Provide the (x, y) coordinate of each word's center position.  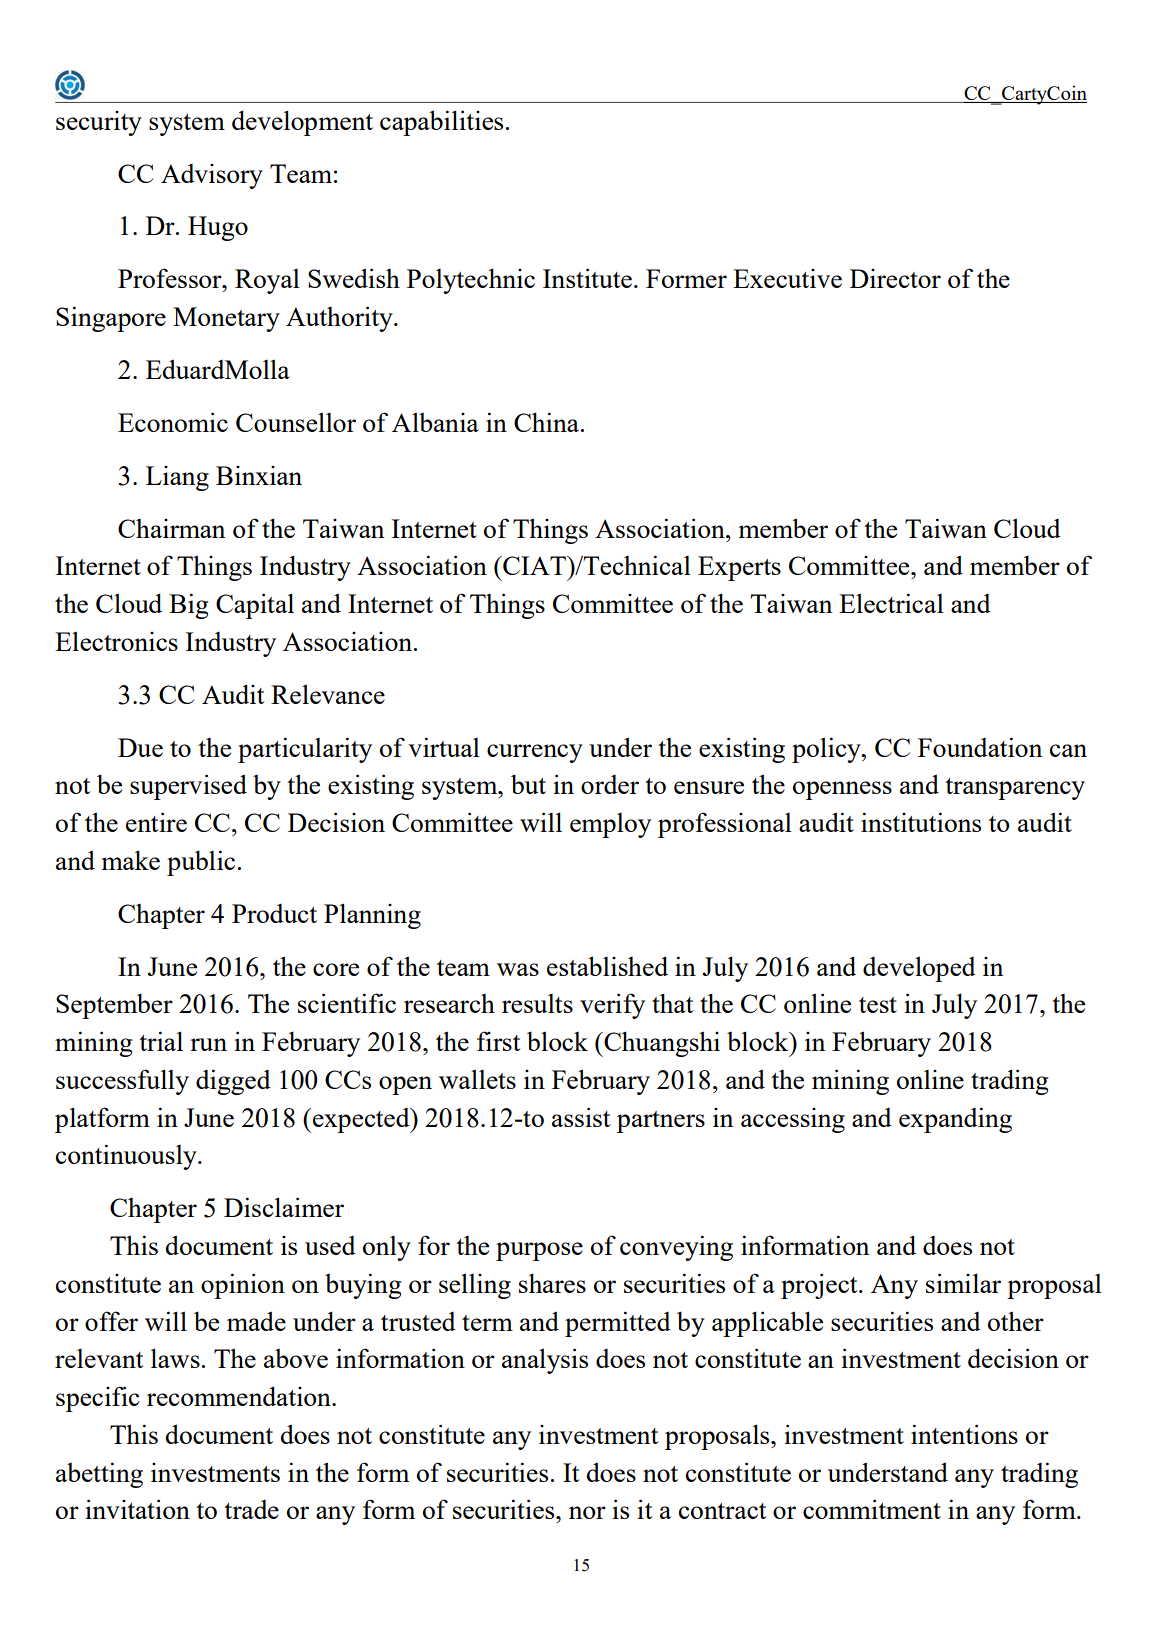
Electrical (891, 603)
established (607, 966)
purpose (539, 1251)
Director (895, 278)
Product (274, 913)
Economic (173, 422)
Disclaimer (284, 1207)
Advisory (212, 176)
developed (919, 969)
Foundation (980, 747)
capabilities (441, 123)
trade (251, 1509)
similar (963, 1283)
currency (535, 753)
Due (140, 747)
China (546, 422)
